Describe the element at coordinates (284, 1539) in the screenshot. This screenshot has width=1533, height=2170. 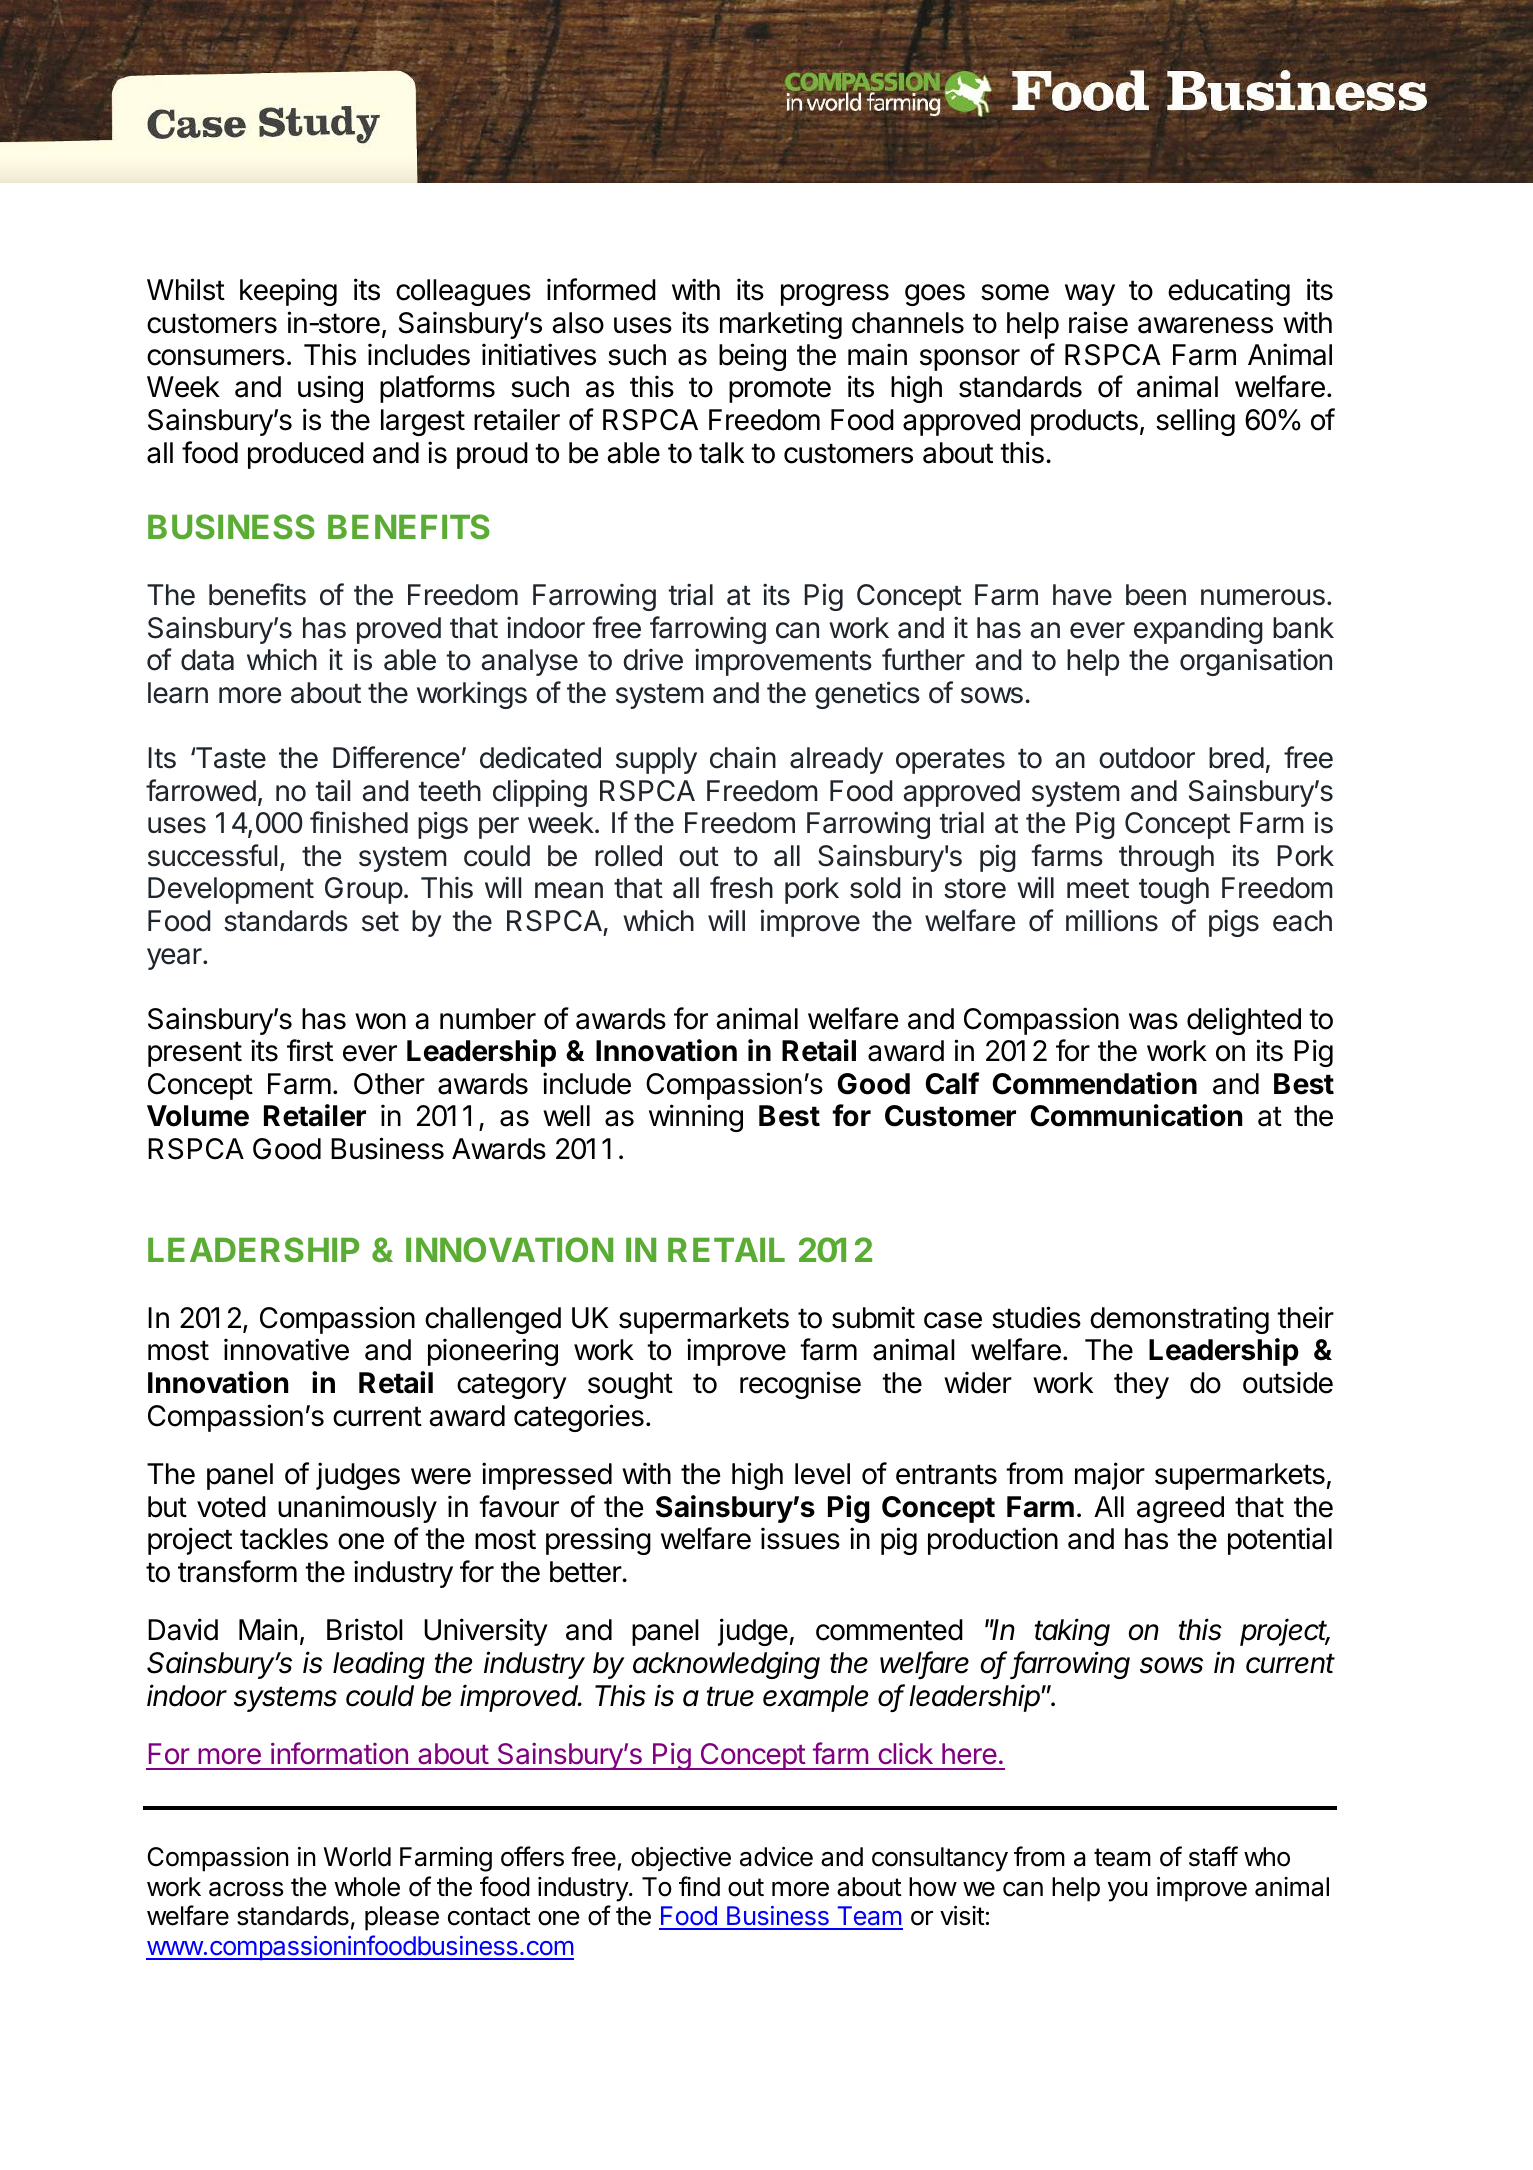
I see `tackles` at that location.
